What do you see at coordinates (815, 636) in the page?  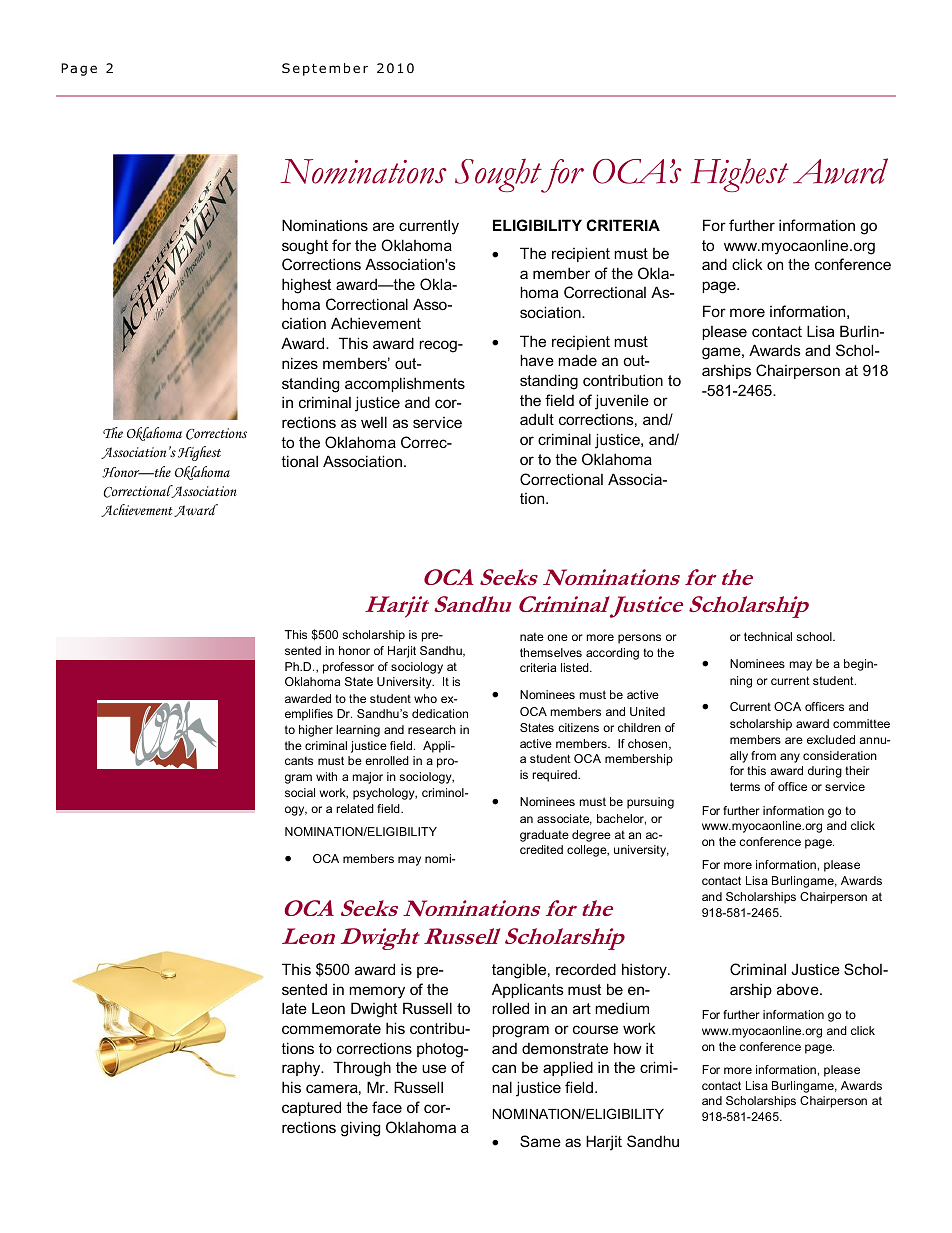 I see `school` at bounding box center [815, 636].
